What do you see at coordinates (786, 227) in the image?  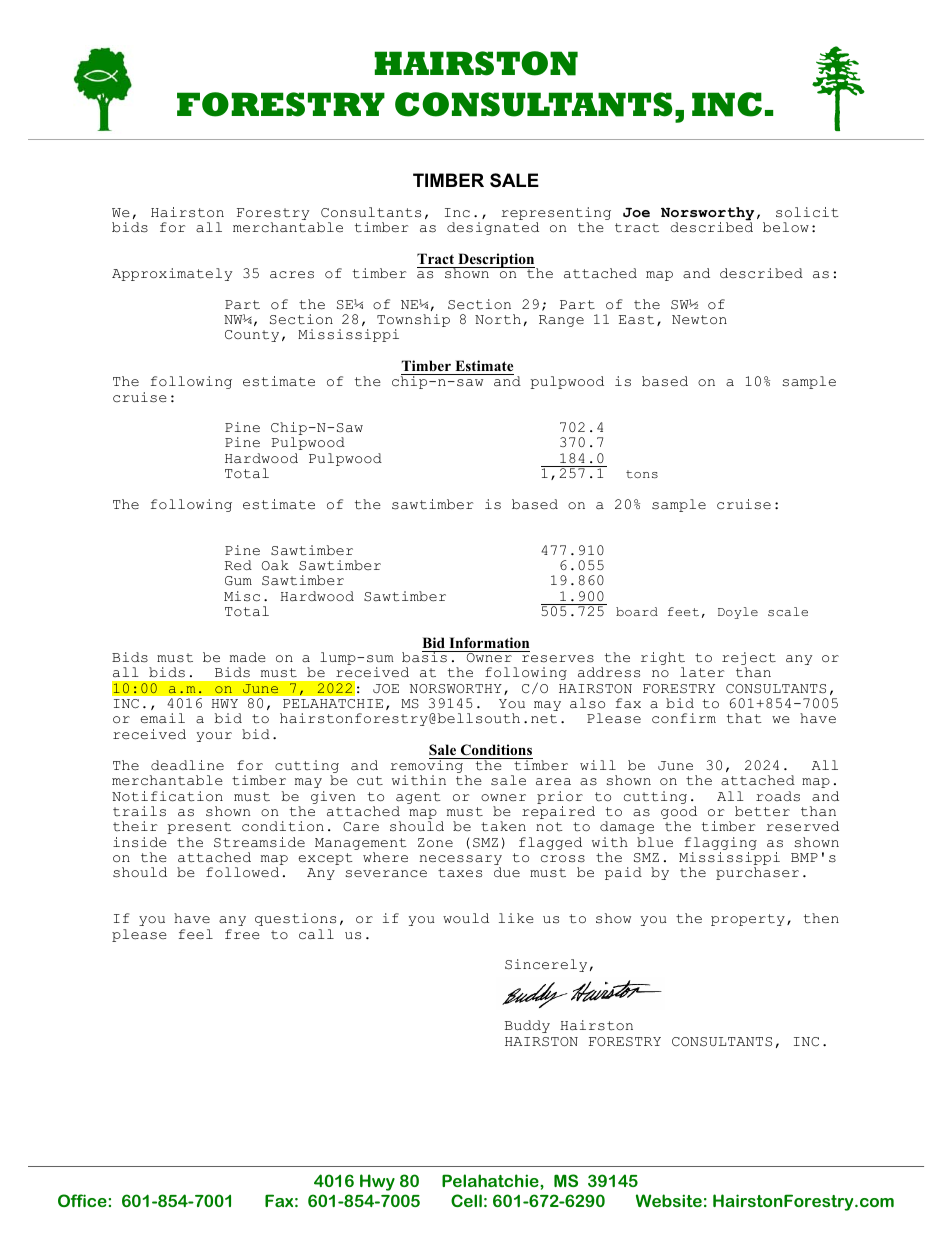 I see `below` at bounding box center [786, 227].
